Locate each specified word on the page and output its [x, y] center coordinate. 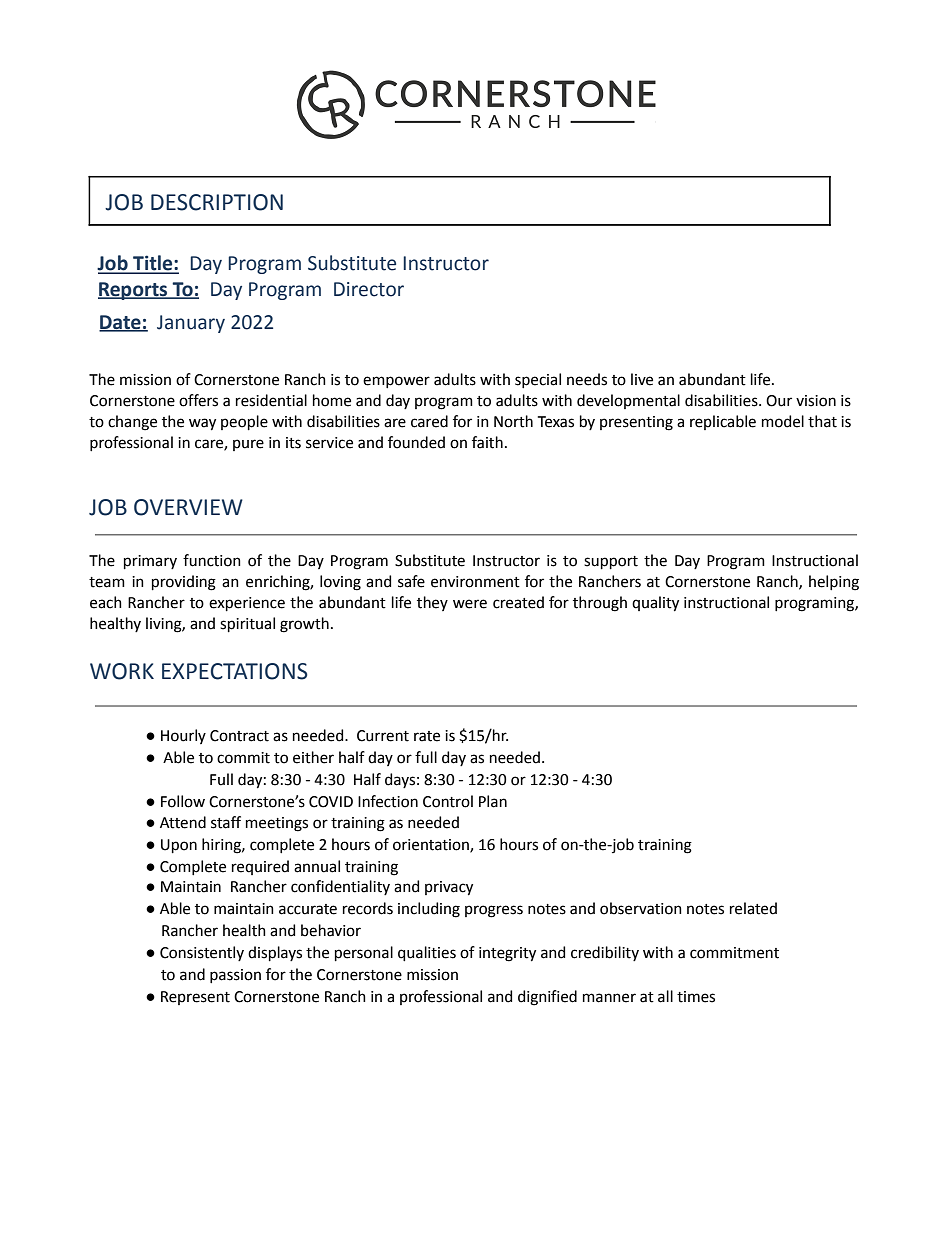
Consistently [202, 953]
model [783, 421]
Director [369, 289]
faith [487, 442]
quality [655, 604]
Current [383, 736]
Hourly [183, 736]
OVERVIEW [188, 507]
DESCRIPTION [217, 202]
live [642, 379]
